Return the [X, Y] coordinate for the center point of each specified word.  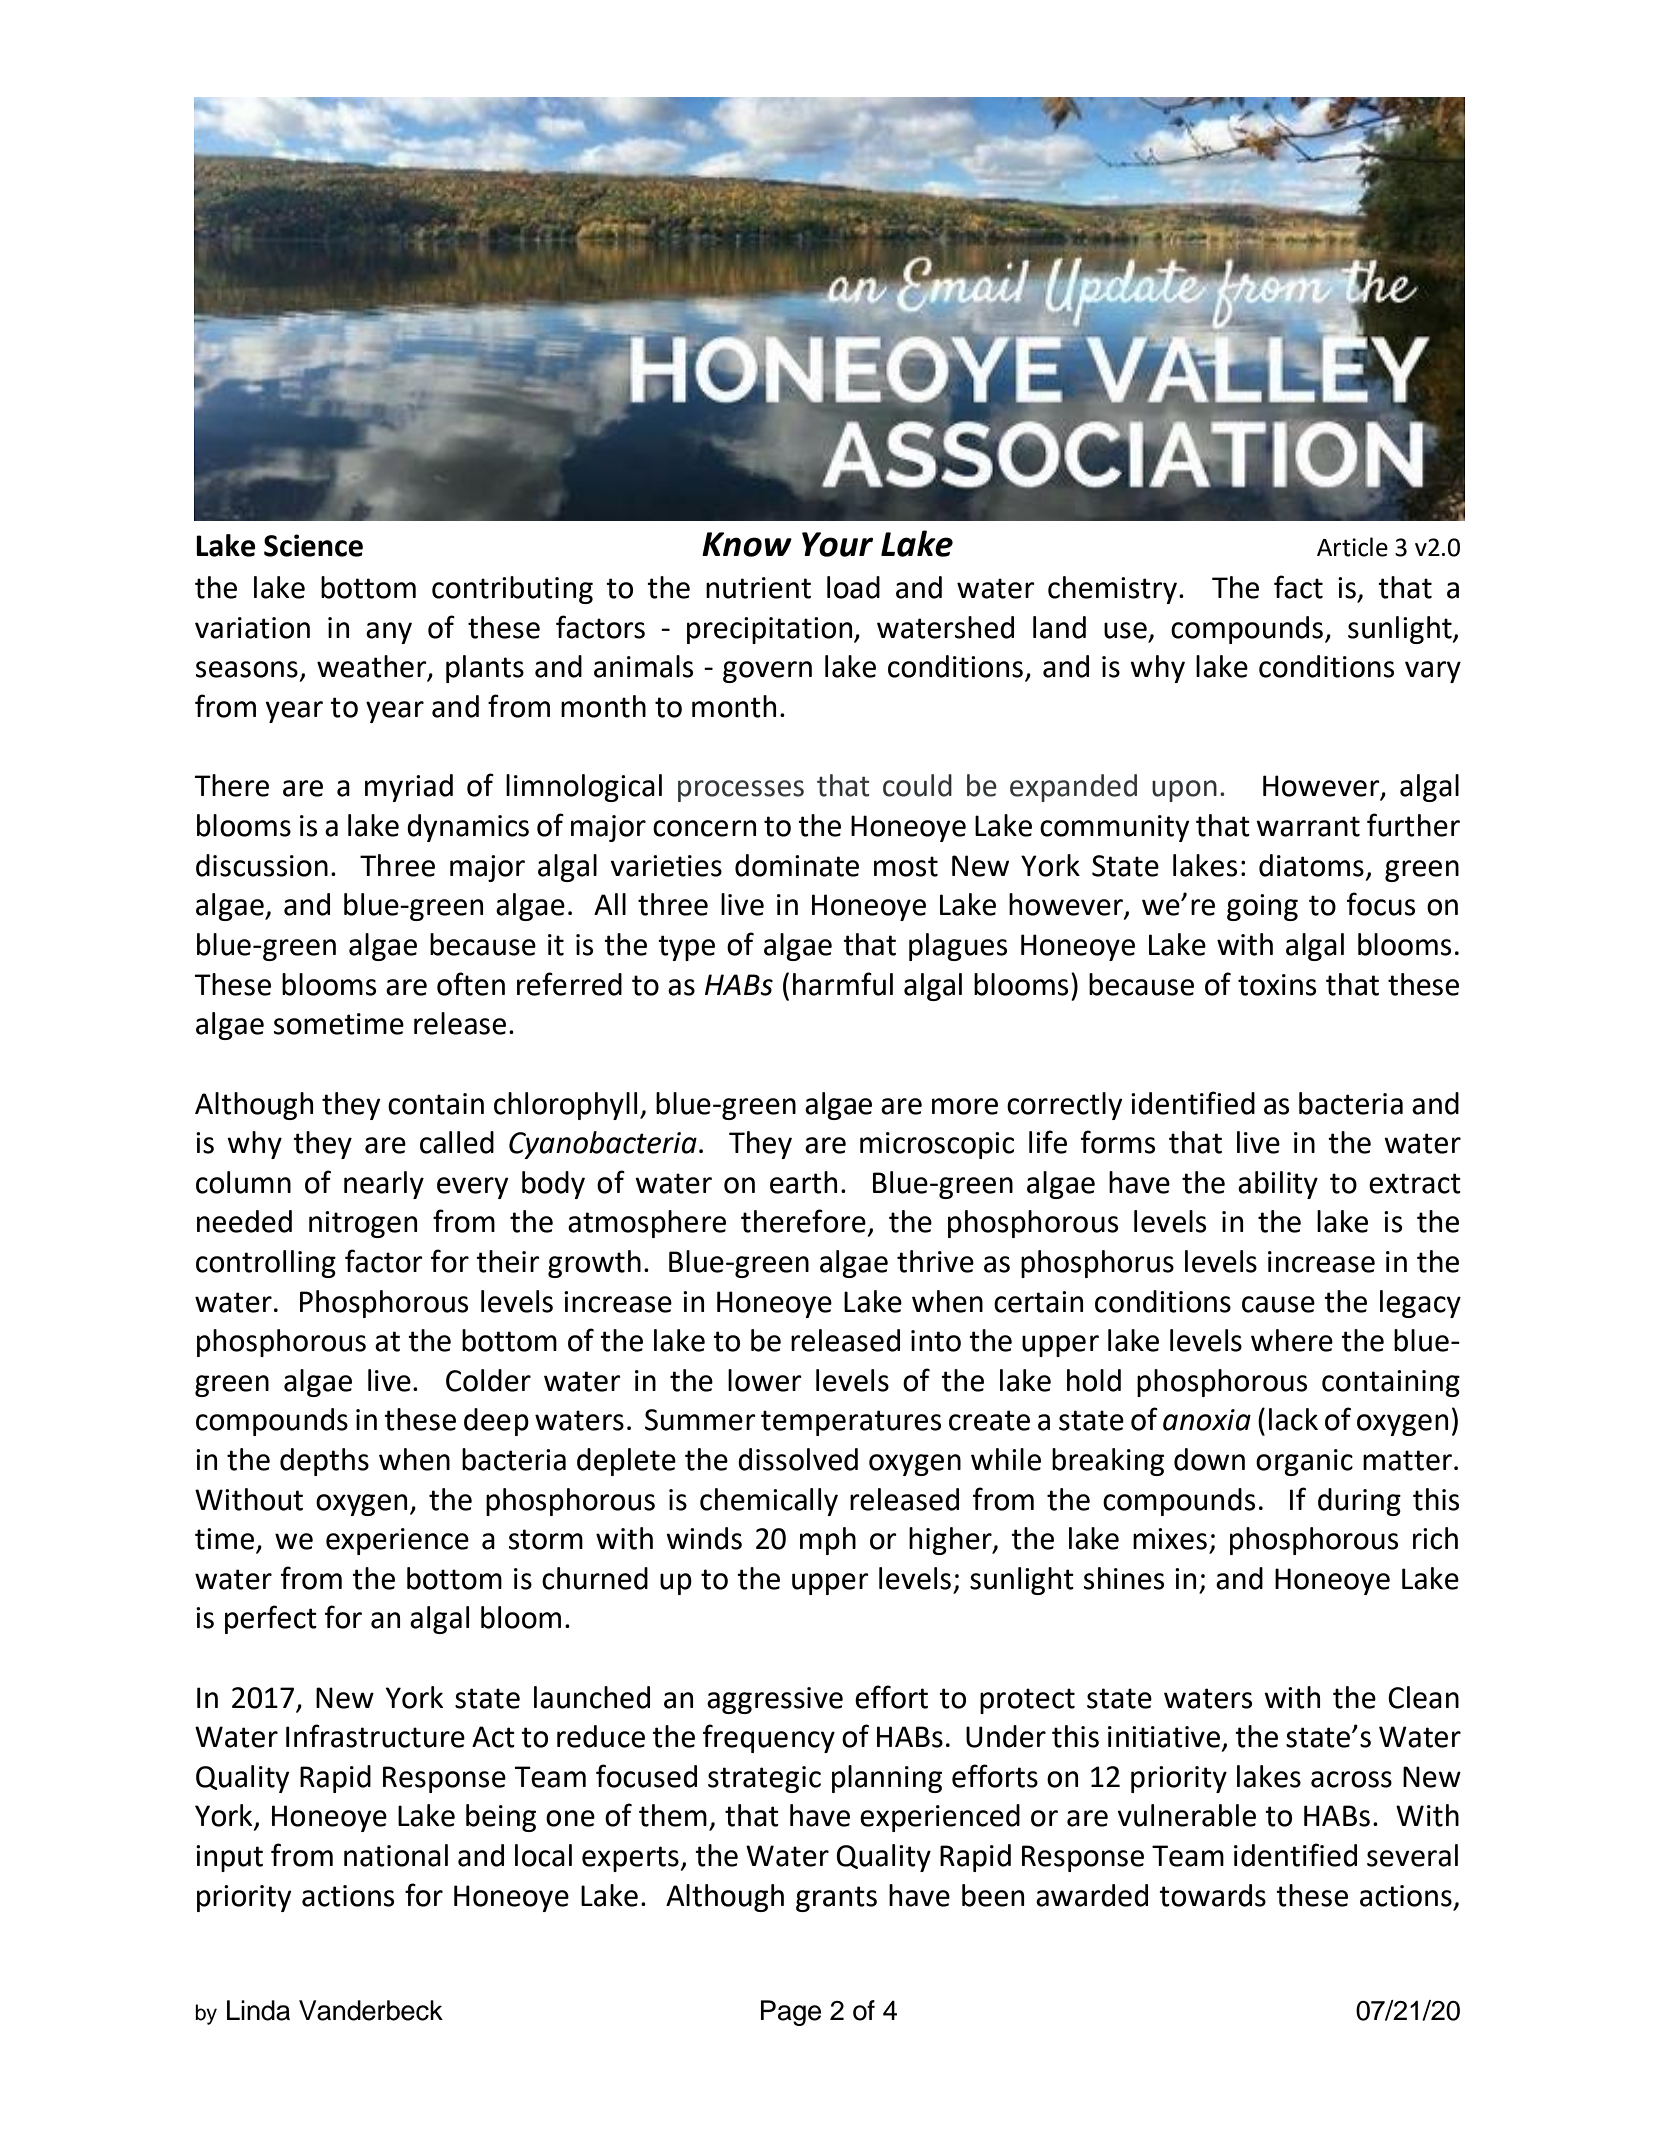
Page [791, 2013]
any [389, 633]
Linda [258, 2010]
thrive [935, 1261]
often [471, 984]
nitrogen [363, 1224]
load [853, 587]
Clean [1423, 1697]
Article [1352, 547]
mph [828, 1541]
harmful [843, 984]
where [1292, 1340]
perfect [271, 1619]
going [1262, 907]
